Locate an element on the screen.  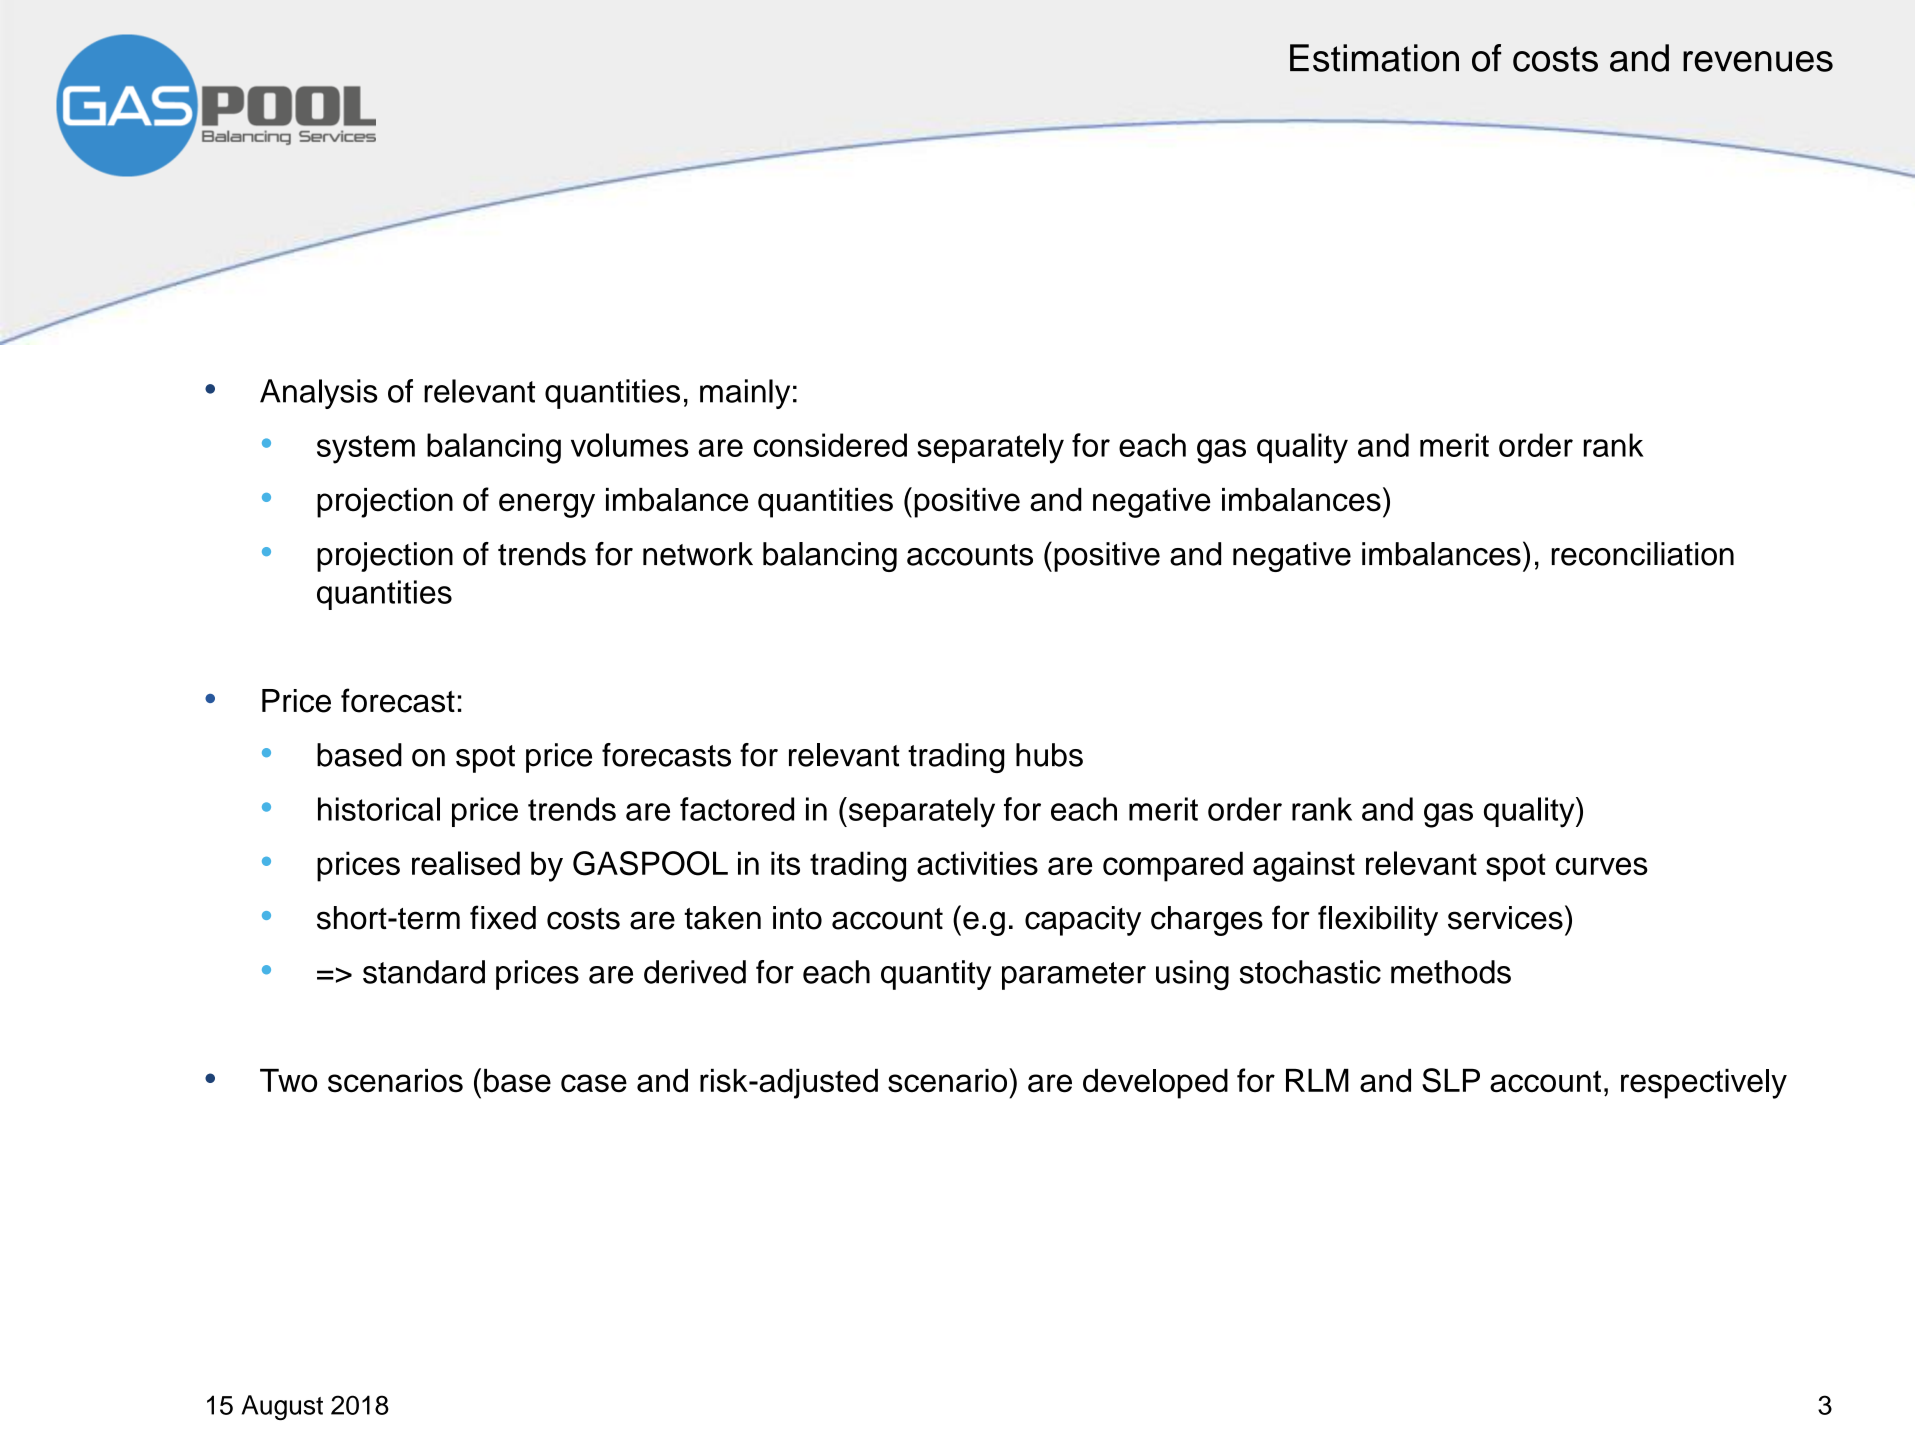
reconciliation is located at coordinates (1643, 554).
